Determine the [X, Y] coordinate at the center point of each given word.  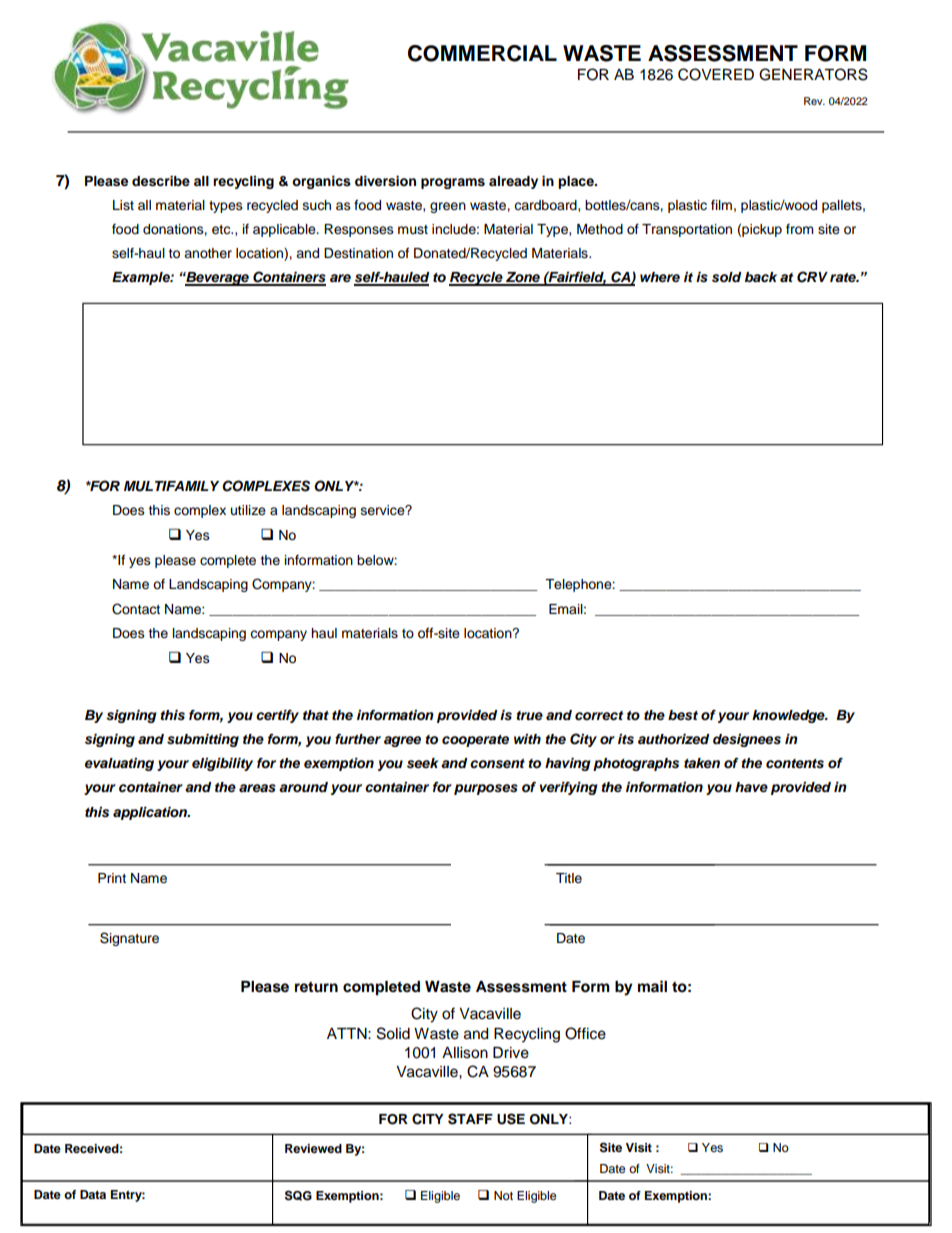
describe [161, 181]
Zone [523, 278]
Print [112, 878]
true [529, 715]
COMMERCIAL [482, 53]
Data [93, 1194]
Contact [136, 609]
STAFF [470, 1119]
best [683, 715]
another [208, 253]
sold [727, 277]
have [751, 787]
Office [585, 1033]
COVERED [716, 74]
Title [569, 878]
